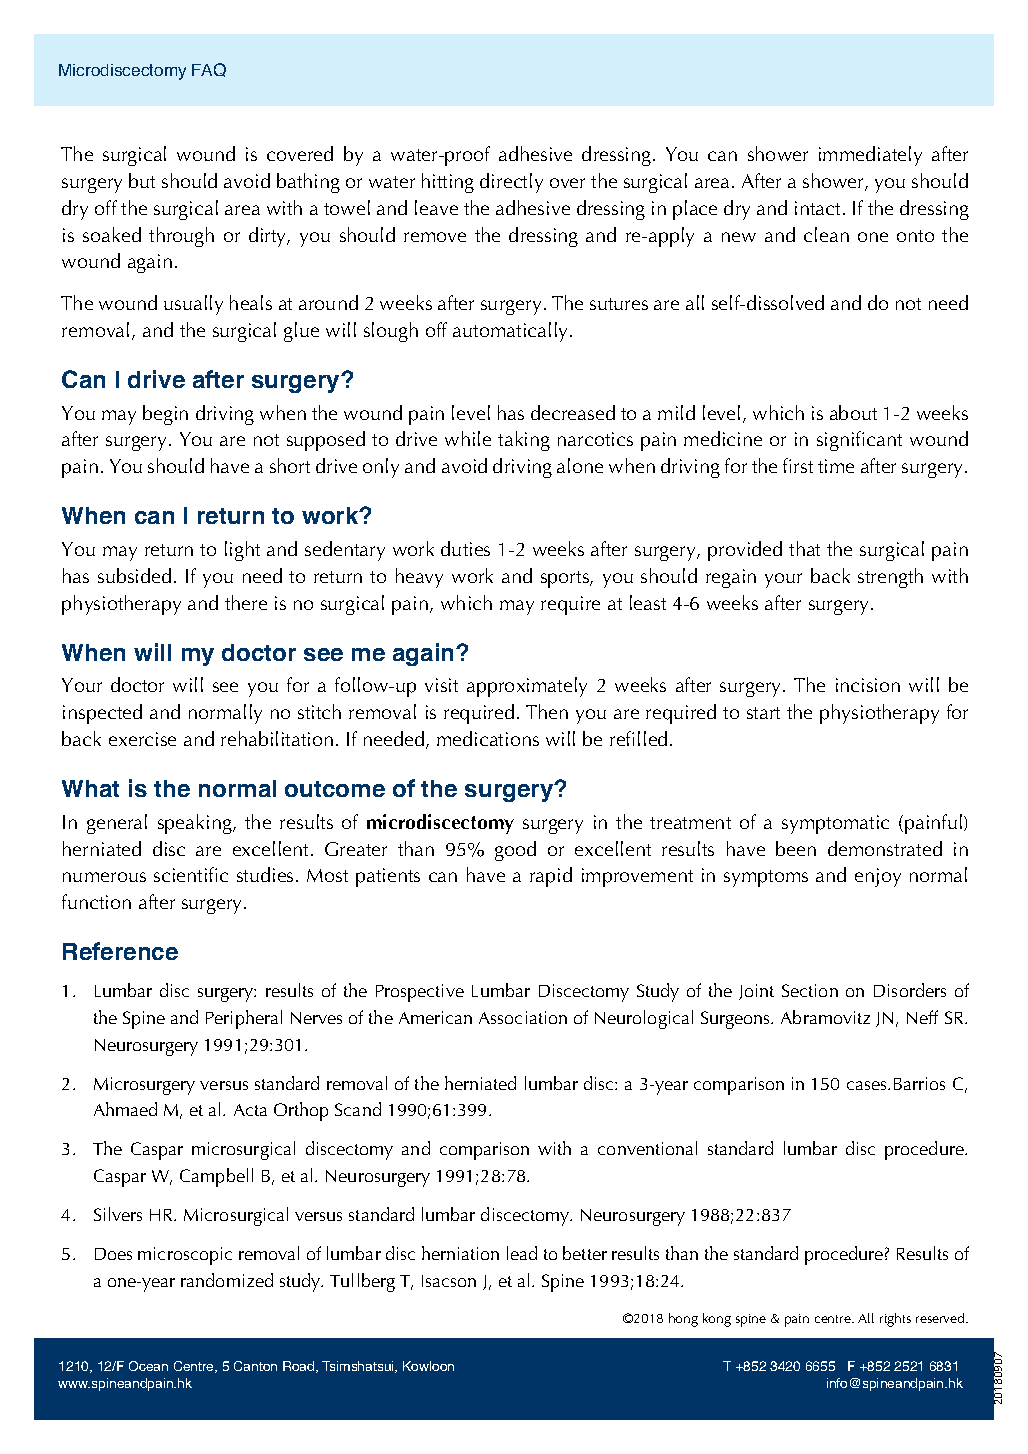  Describe the element at coordinates (511, 183) in the document. I see `directly` at that location.
